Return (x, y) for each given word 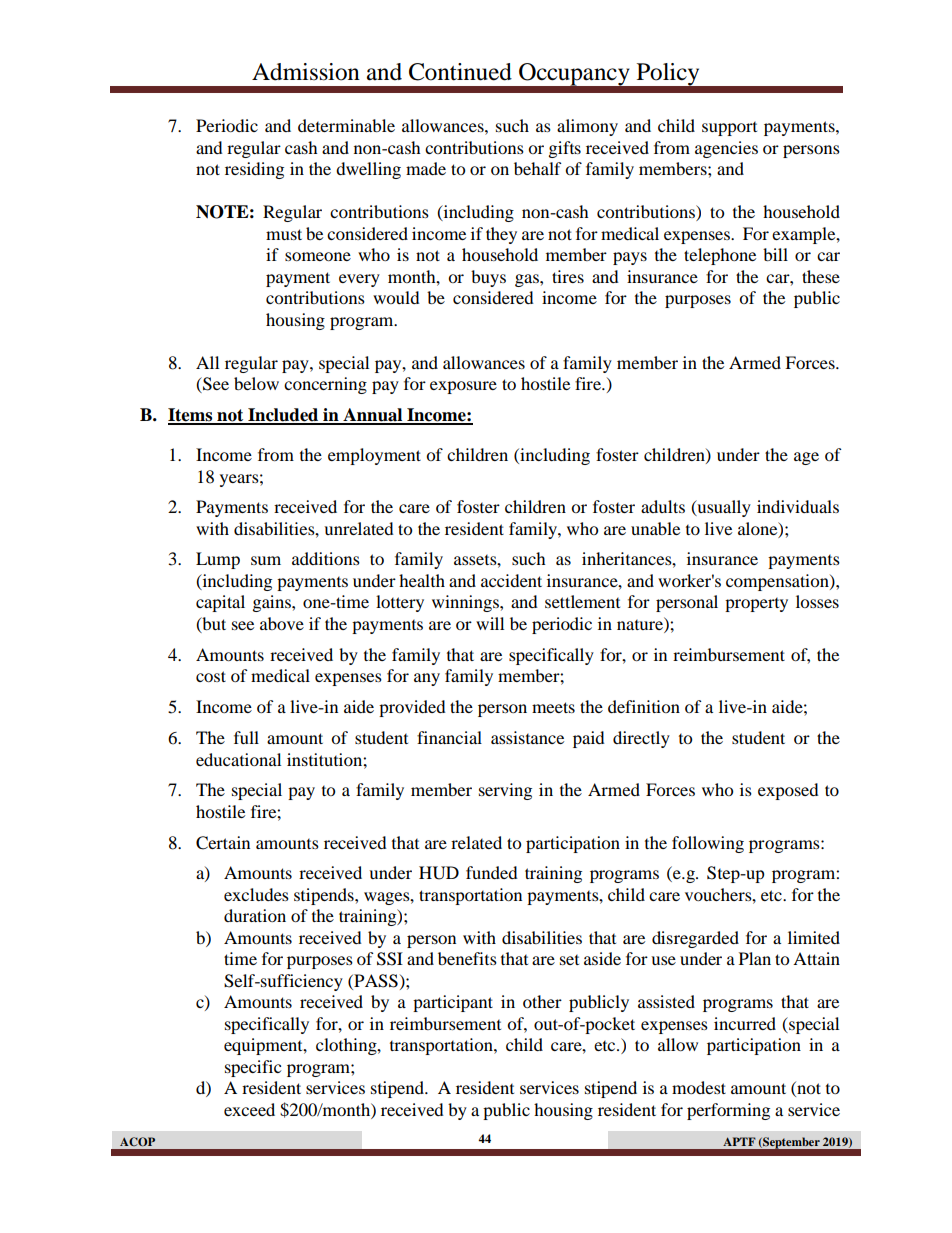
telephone (720, 256)
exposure (463, 387)
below (256, 383)
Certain (223, 843)
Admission (306, 72)
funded (492, 872)
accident (511, 580)
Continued (460, 72)
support (729, 129)
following (708, 844)
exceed (249, 1109)
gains (273, 603)
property (756, 605)
